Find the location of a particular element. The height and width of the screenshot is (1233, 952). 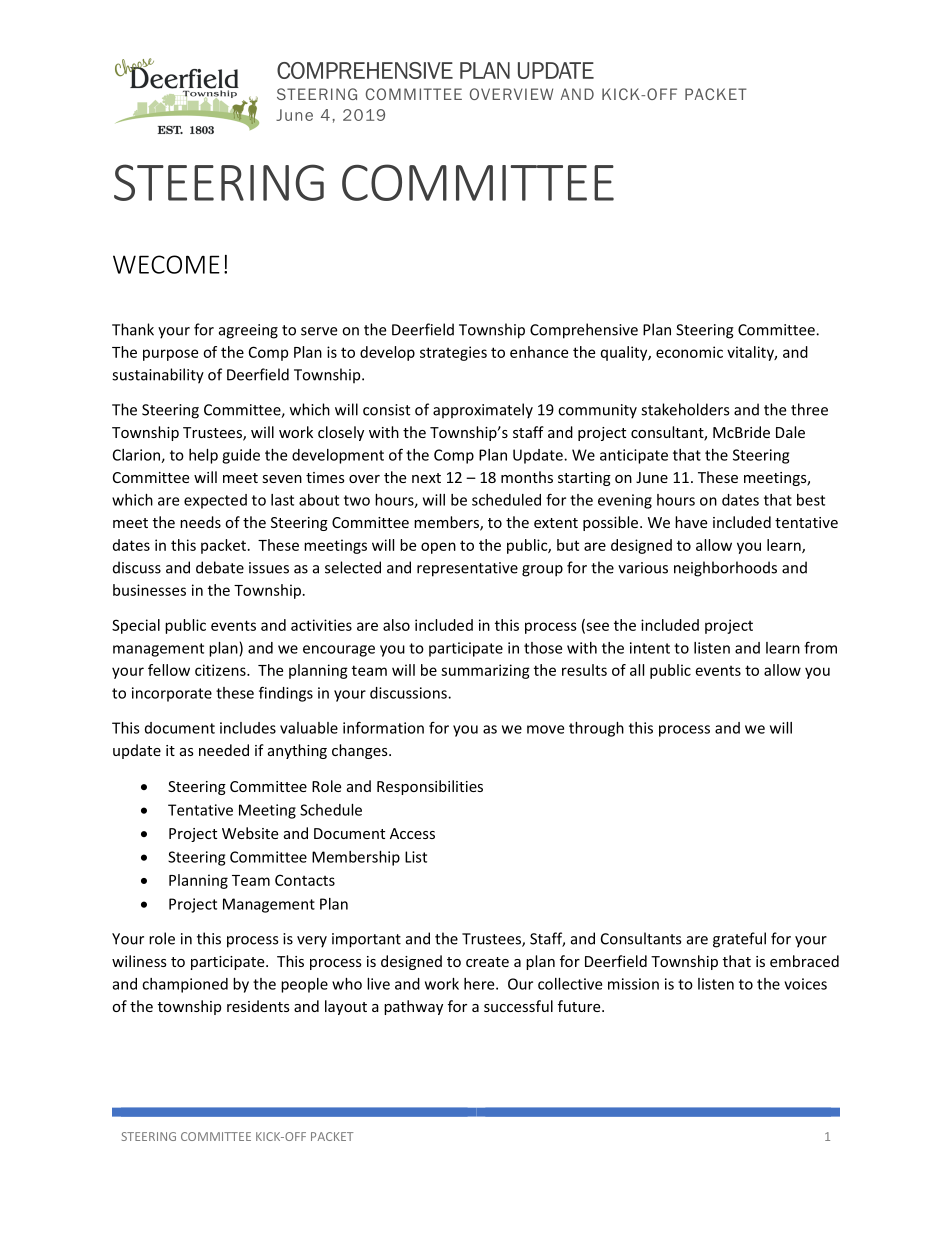

purpose is located at coordinates (170, 355).
